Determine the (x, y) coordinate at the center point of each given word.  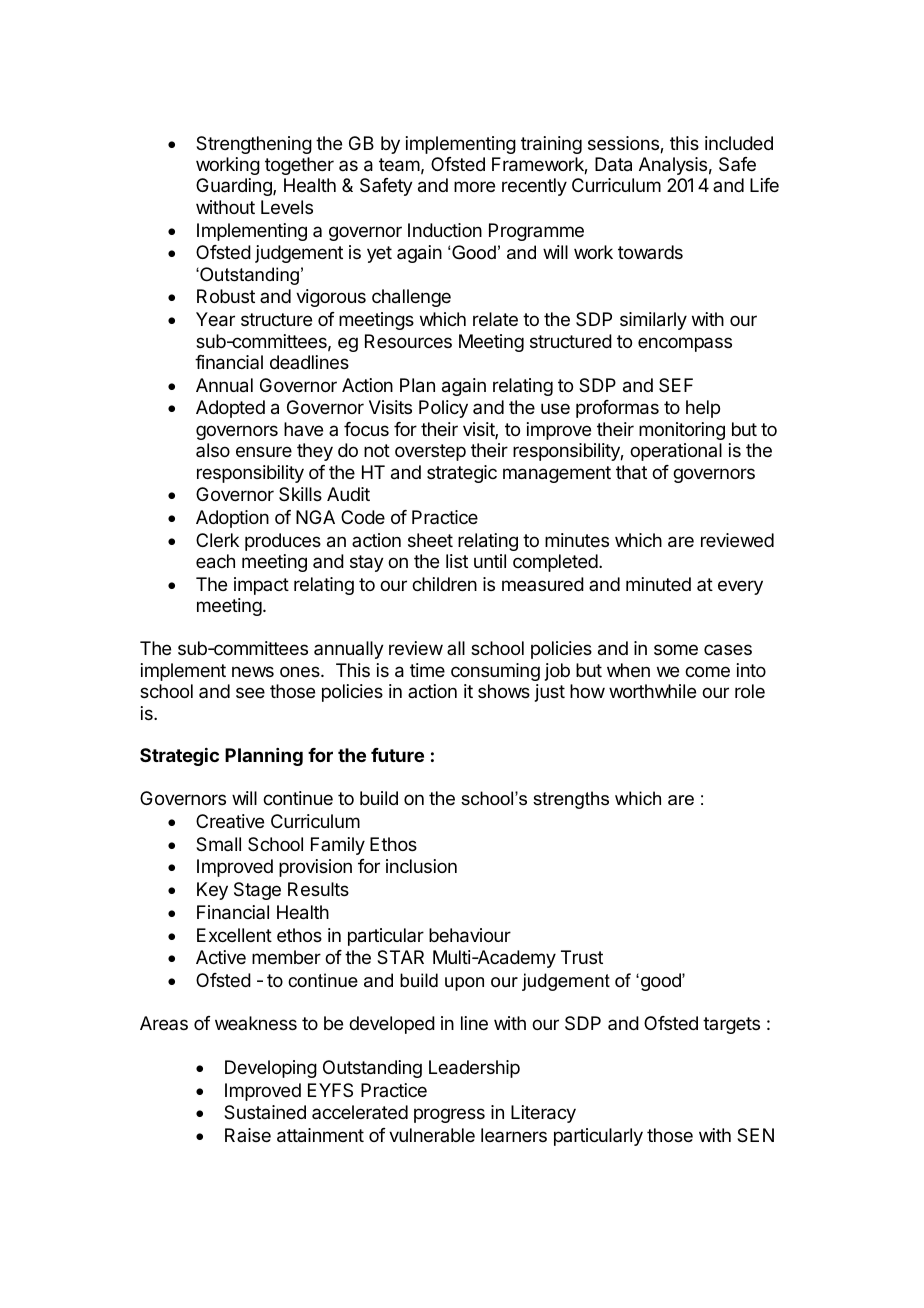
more (474, 186)
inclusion (421, 866)
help (703, 409)
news (253, 671)
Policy (443, 409)
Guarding (235, 187)
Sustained (265, 1112)
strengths (571, 800)
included (739, 143)
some (676, 649)
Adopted (230, 409)
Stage (257, 891)
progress (449, 1115)
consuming (495, 672)
